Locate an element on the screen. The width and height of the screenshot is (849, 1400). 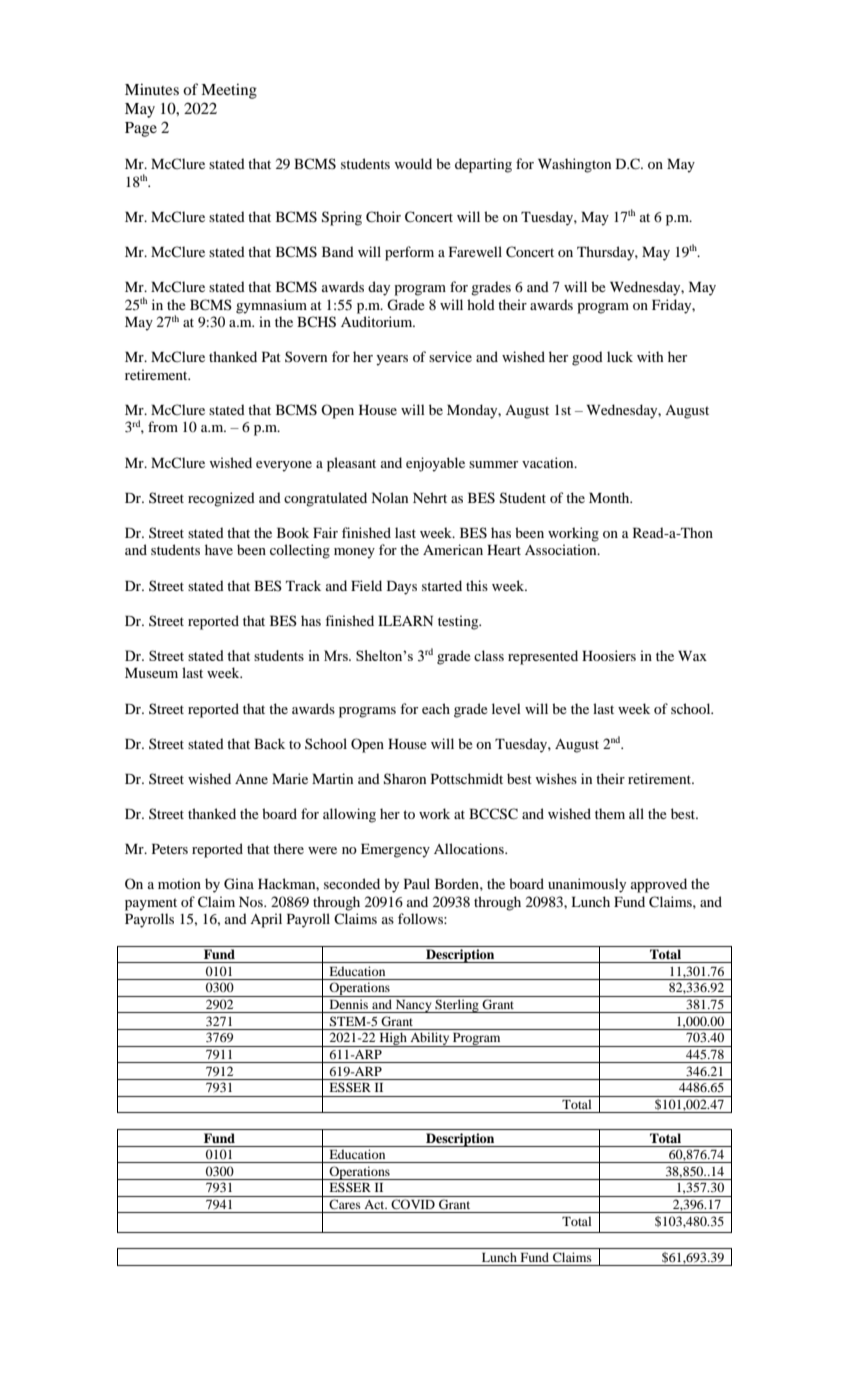
April is located at coordinates (266, 920).
